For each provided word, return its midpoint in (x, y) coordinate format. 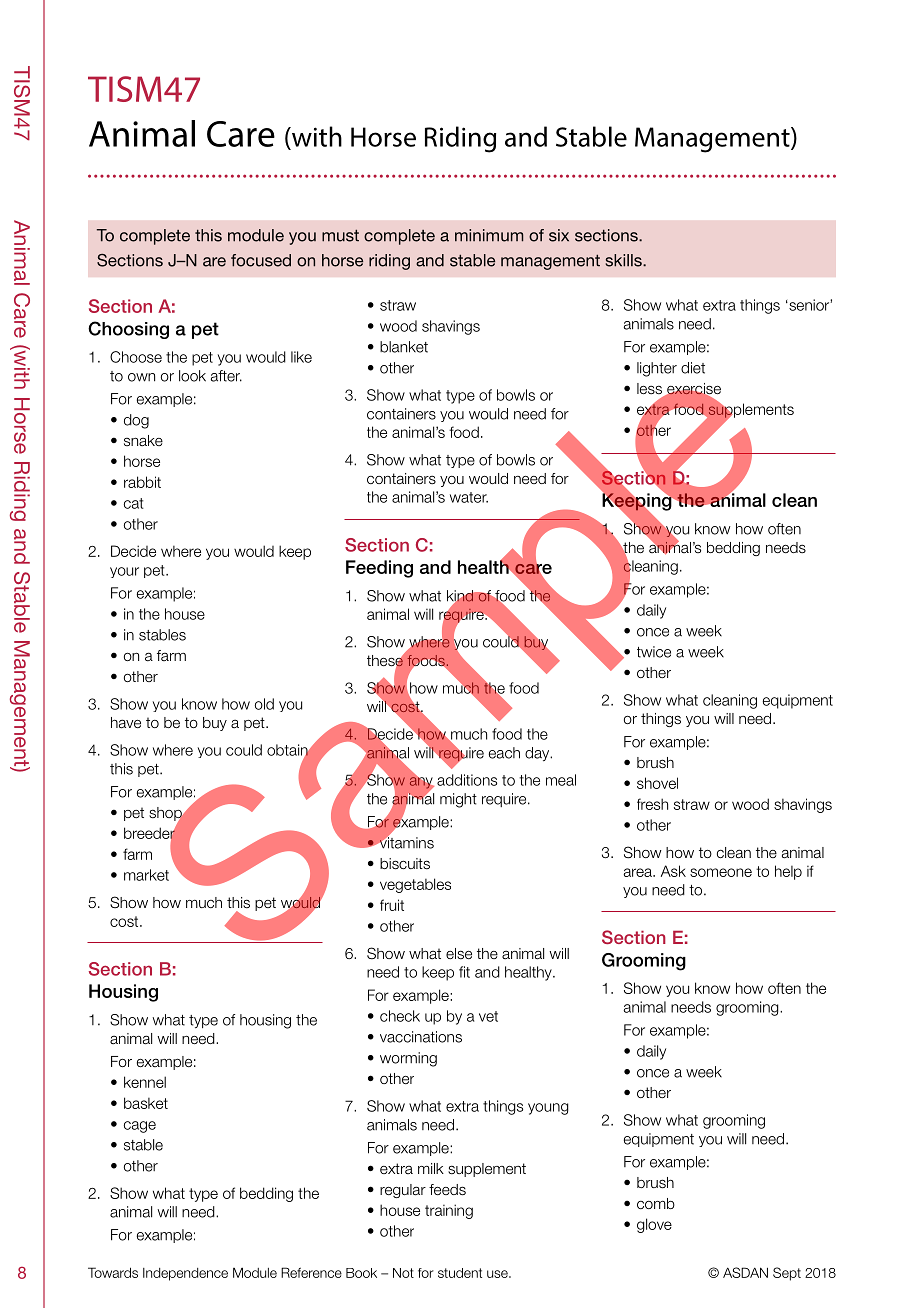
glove (654, 1225)
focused (261, 260)
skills (625, 260)
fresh (652, 804)
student (460, 1273)
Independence (185, 1274)
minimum (489, 235)
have (126, 723)
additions (467, 780)
